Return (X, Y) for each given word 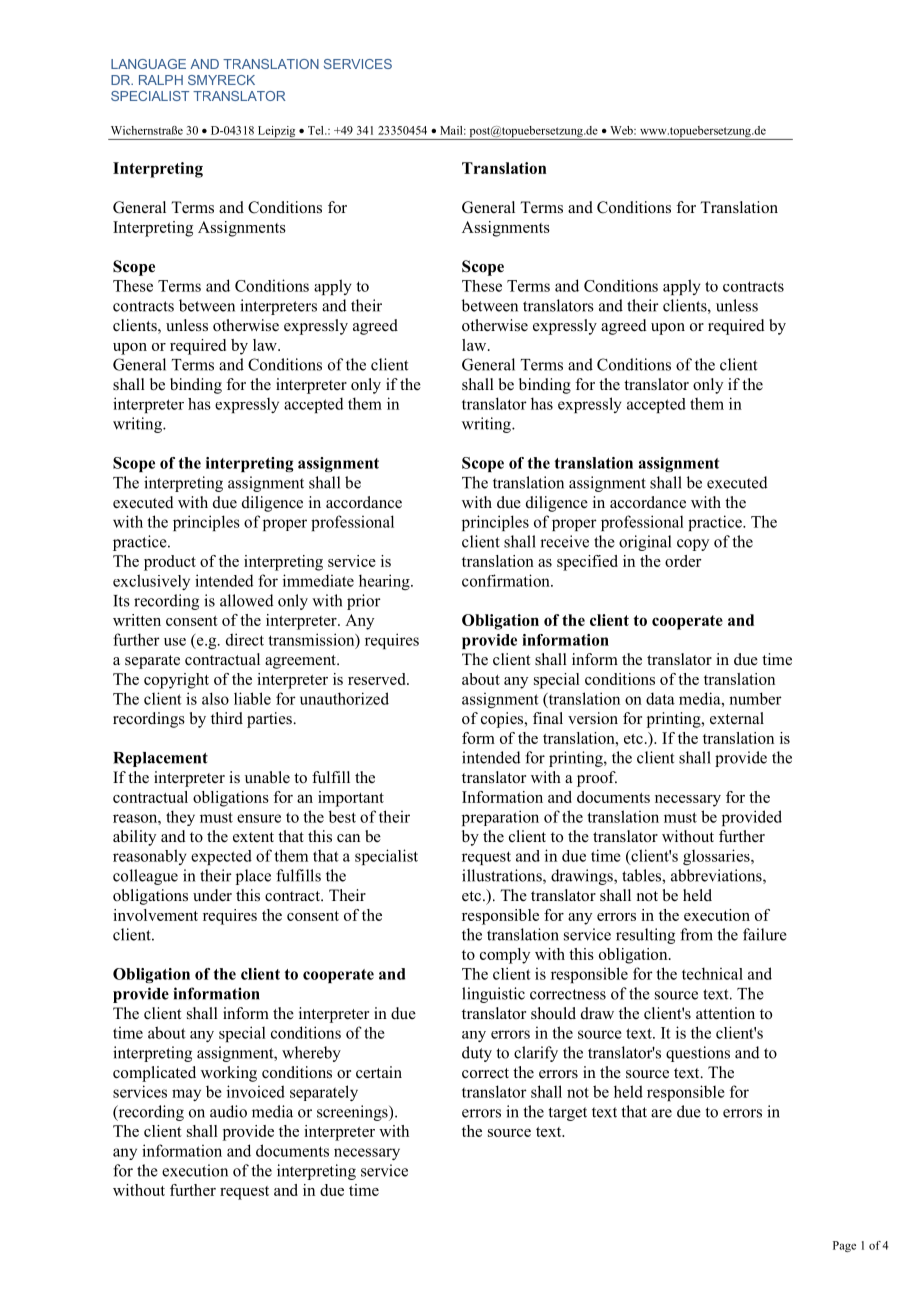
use (175, 642)
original (645, 543)
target (568, 1114)
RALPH (161, 80)
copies (503, 720)
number (755, 698)
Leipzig (276, 133)
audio (228, 1111)
